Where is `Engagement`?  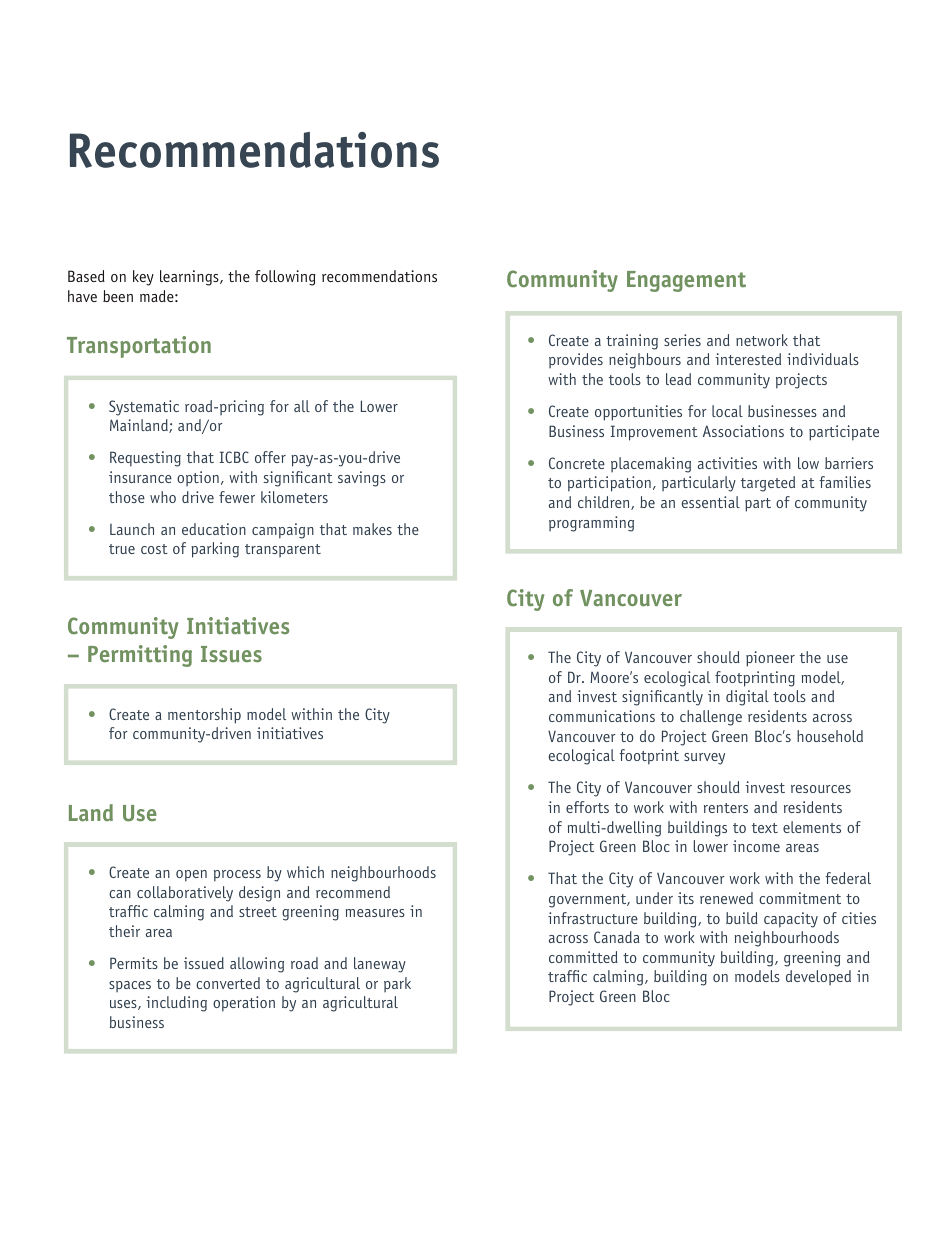
Engagement is located at coordinates (686, 281).
